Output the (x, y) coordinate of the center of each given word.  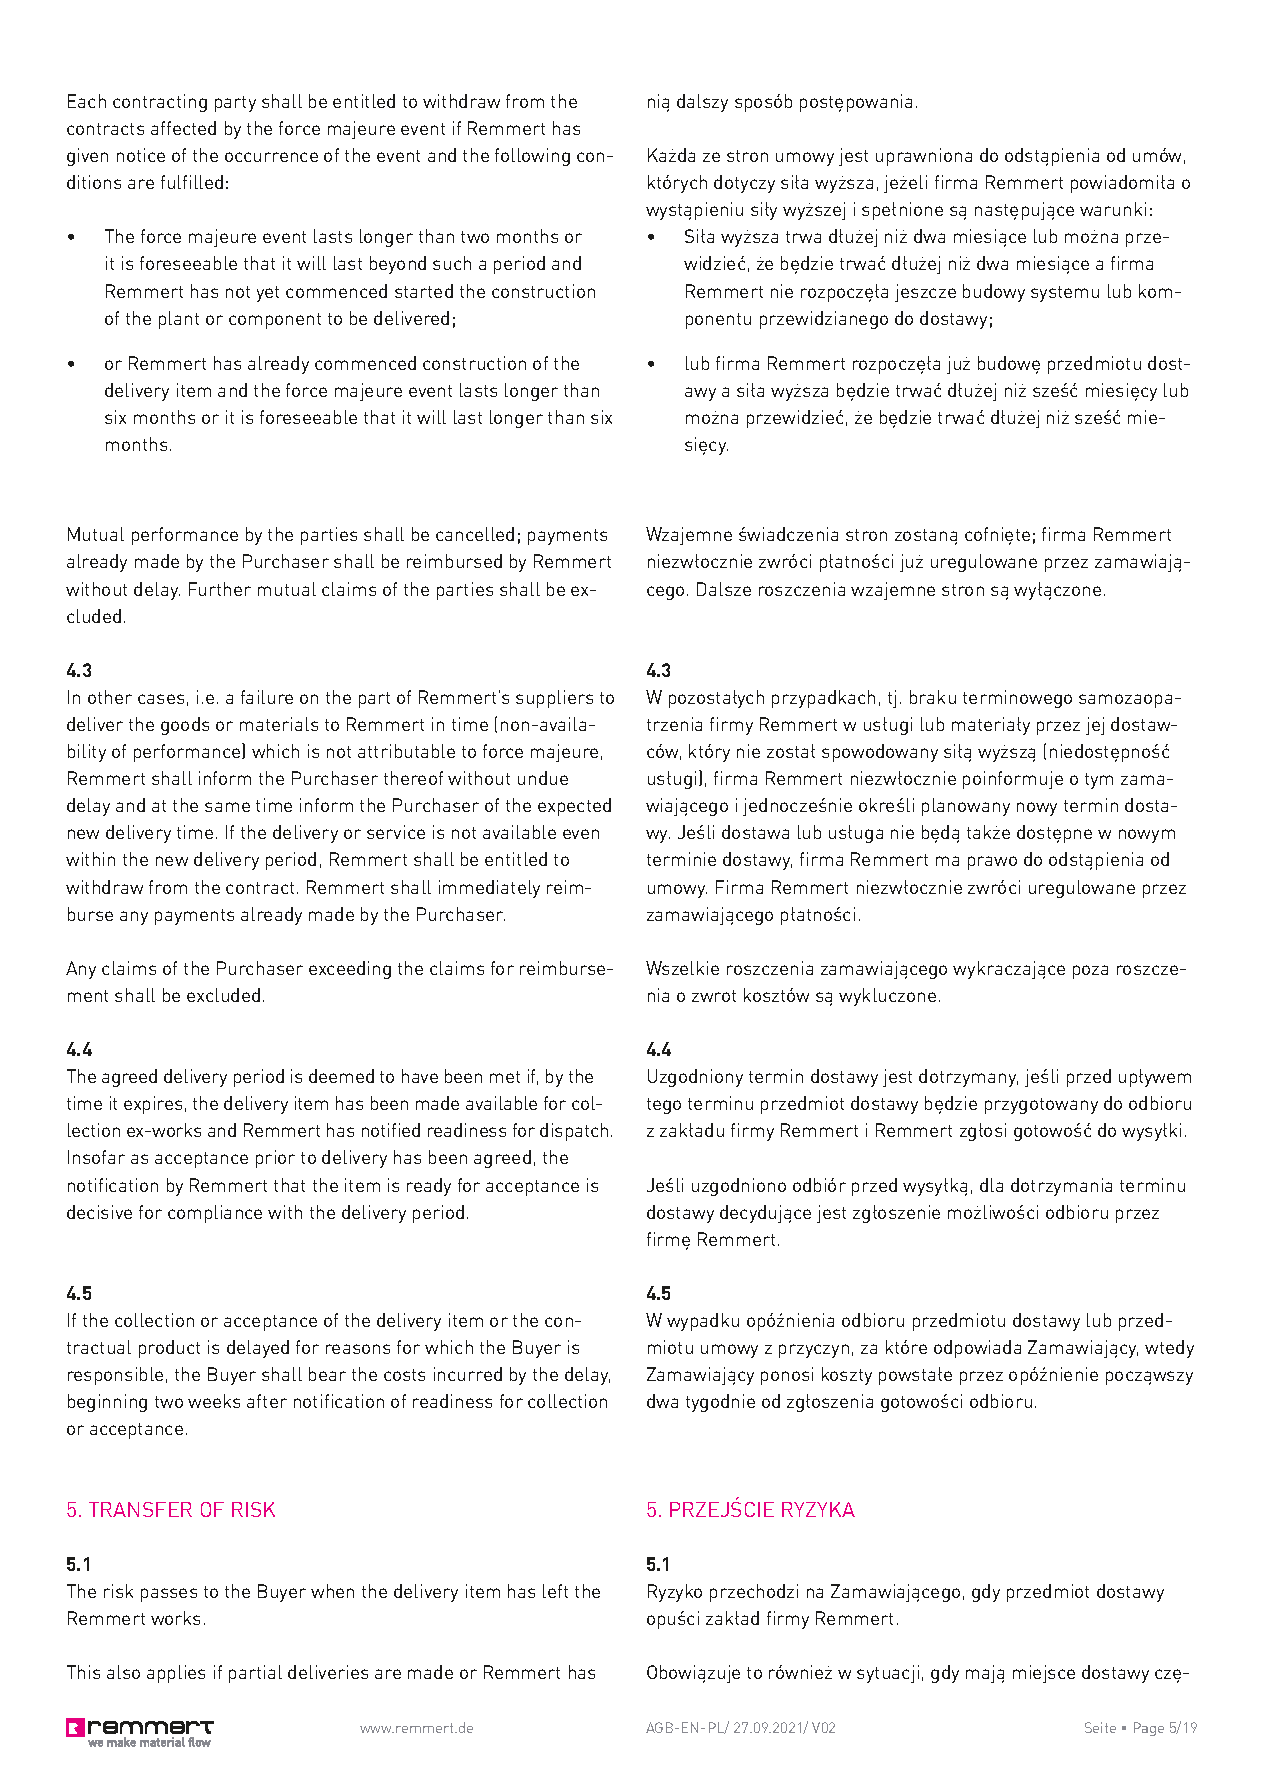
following (532, 157)
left (555, 1591)
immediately (489, 889)
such (452, 263)
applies (176, 1674)
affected (183, 128)
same (227, 807)
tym (1099, 781)
